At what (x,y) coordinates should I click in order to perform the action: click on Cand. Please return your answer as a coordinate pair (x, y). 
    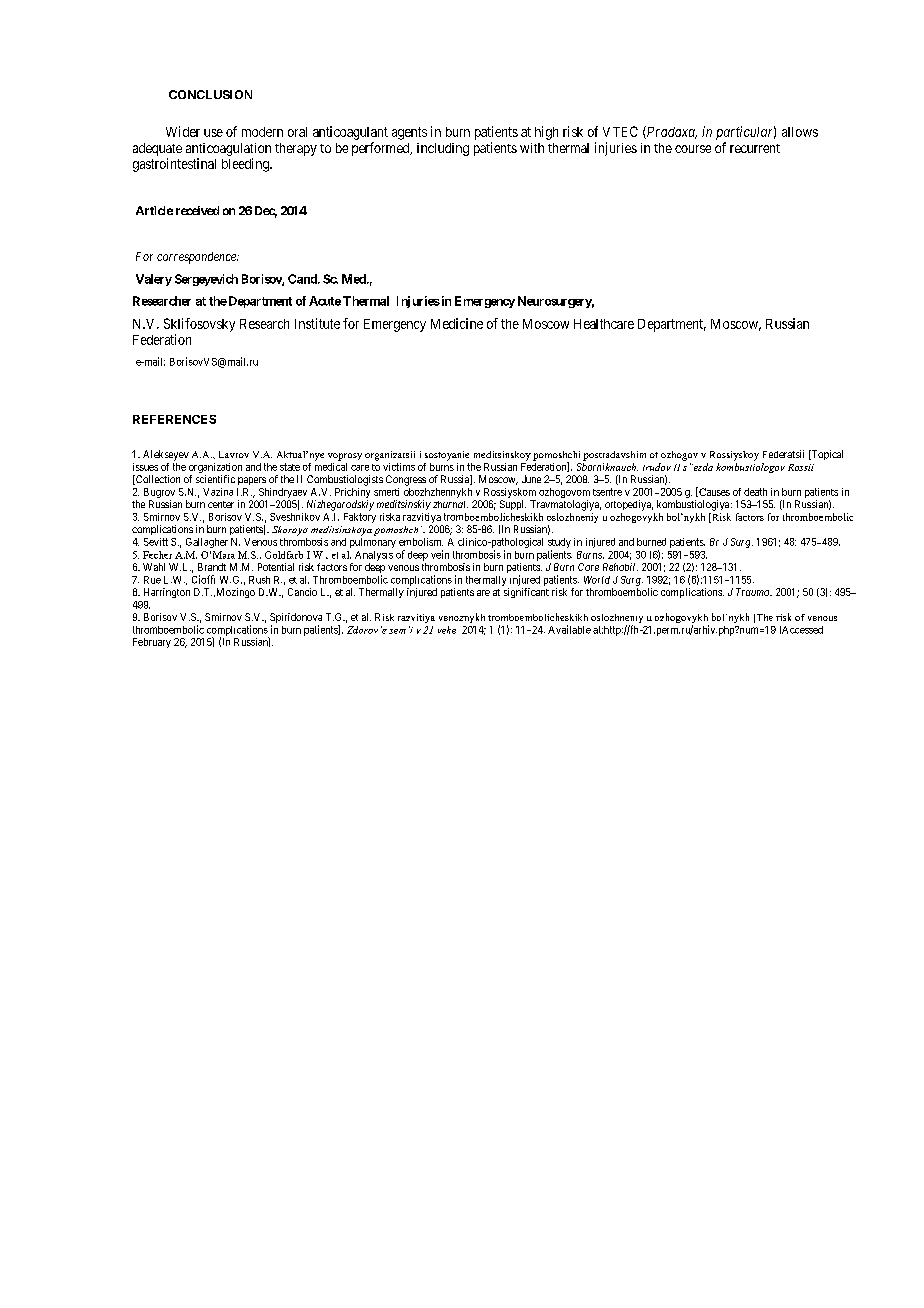
    Looking at the image, I should click on (303, 279).
